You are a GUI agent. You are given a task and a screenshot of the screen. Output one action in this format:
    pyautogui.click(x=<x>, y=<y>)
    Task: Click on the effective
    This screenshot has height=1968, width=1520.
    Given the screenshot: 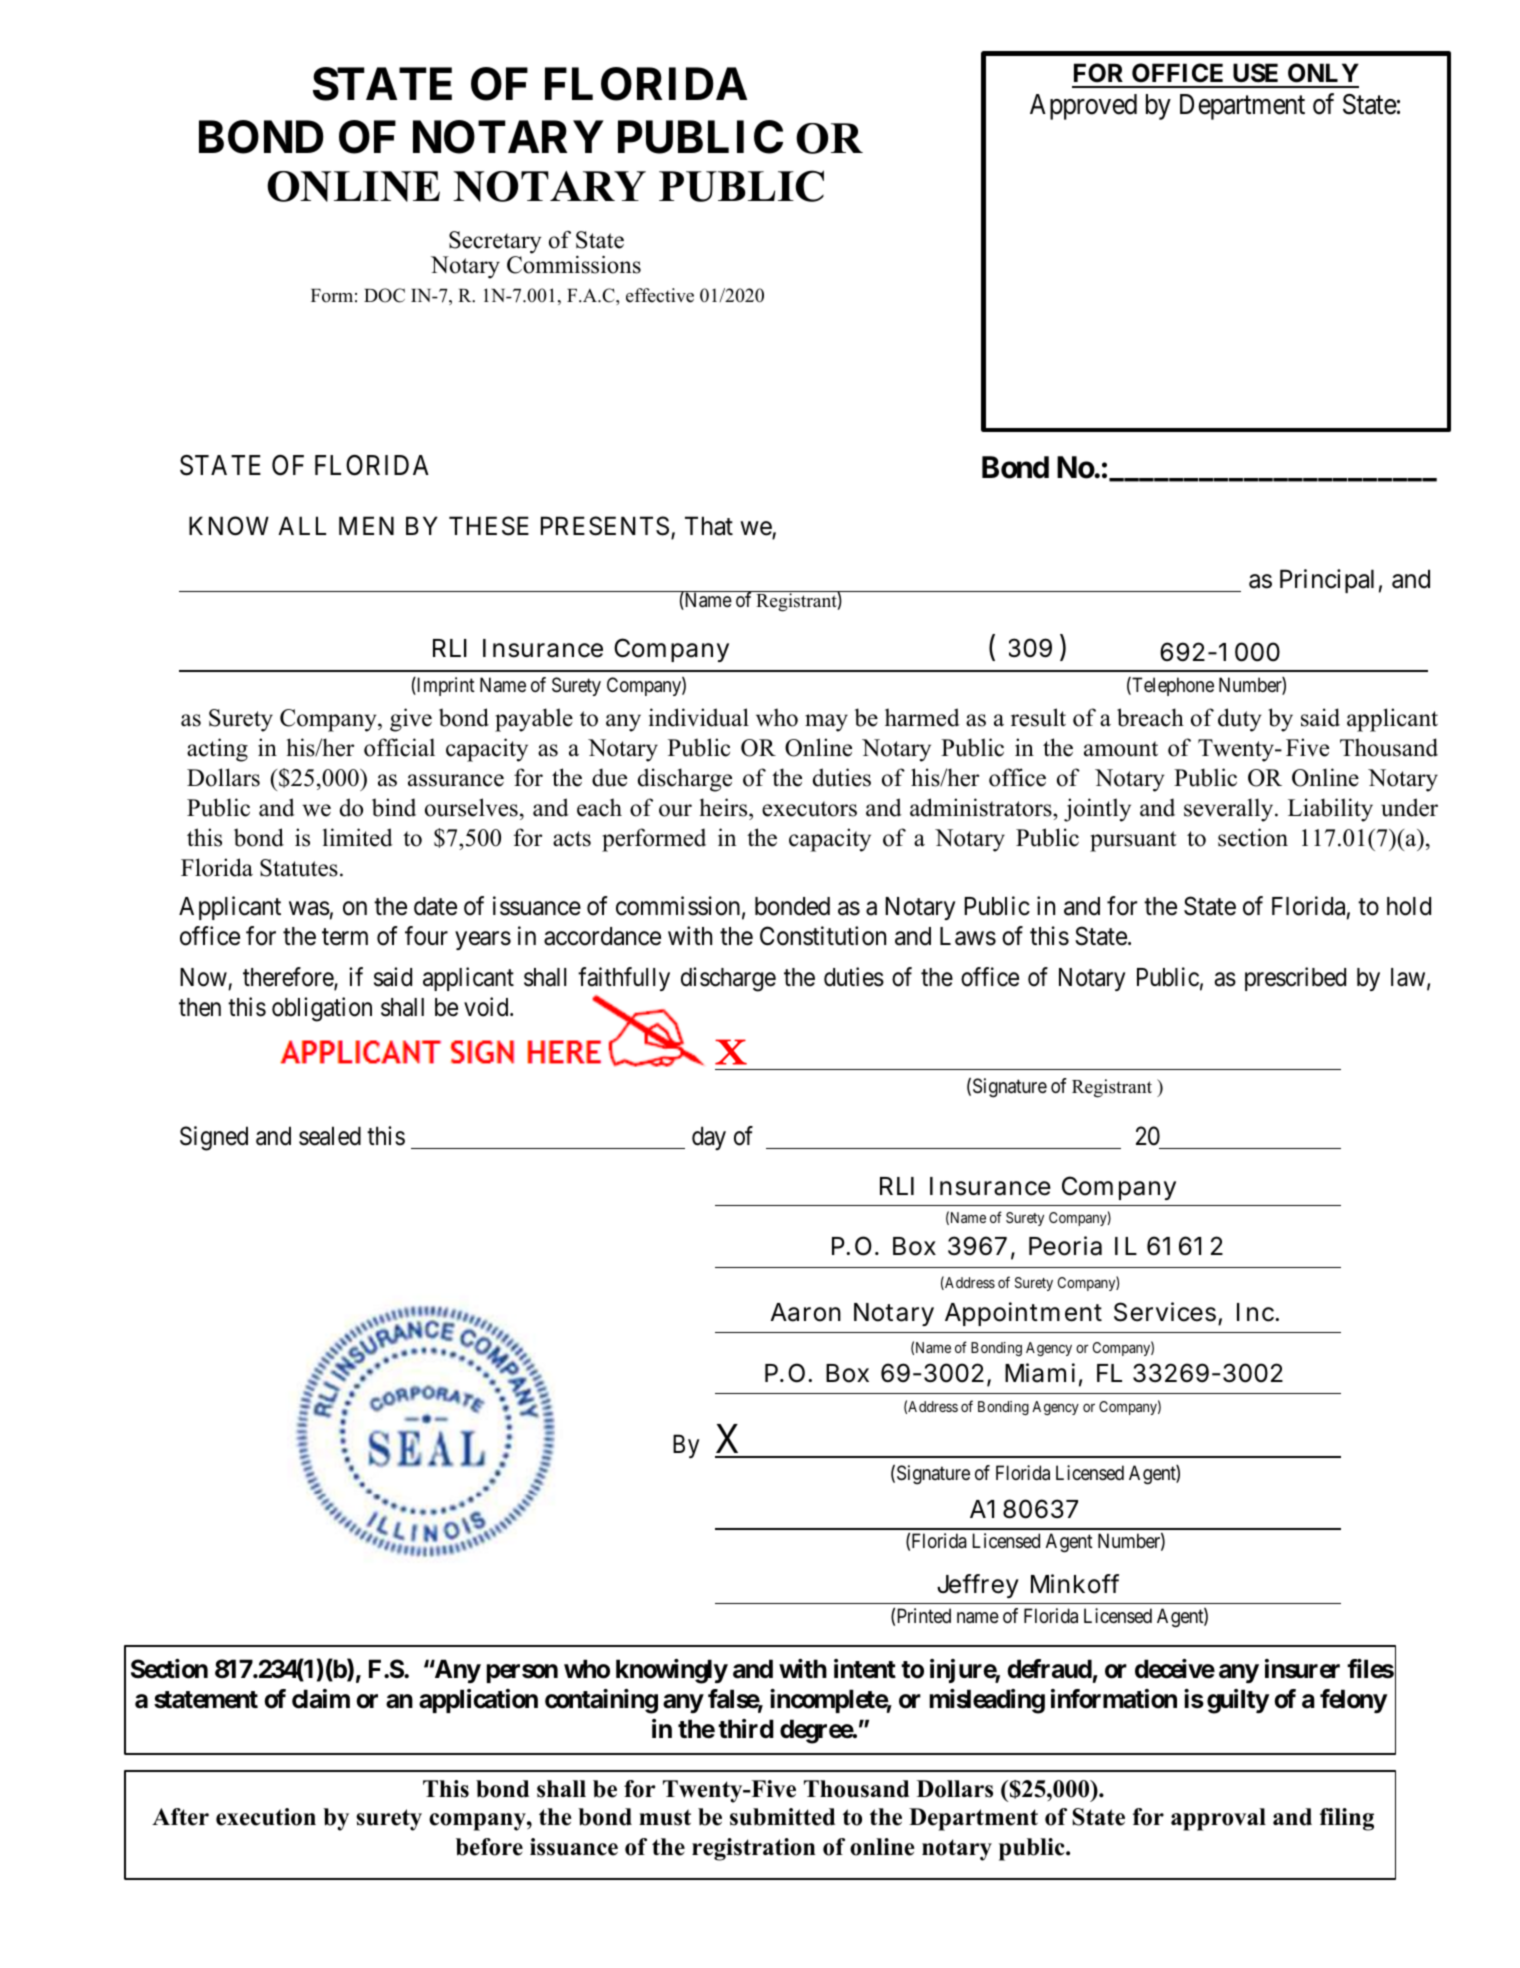 What is the action you would take?
    pyautogui.click(x=660, y=295)
